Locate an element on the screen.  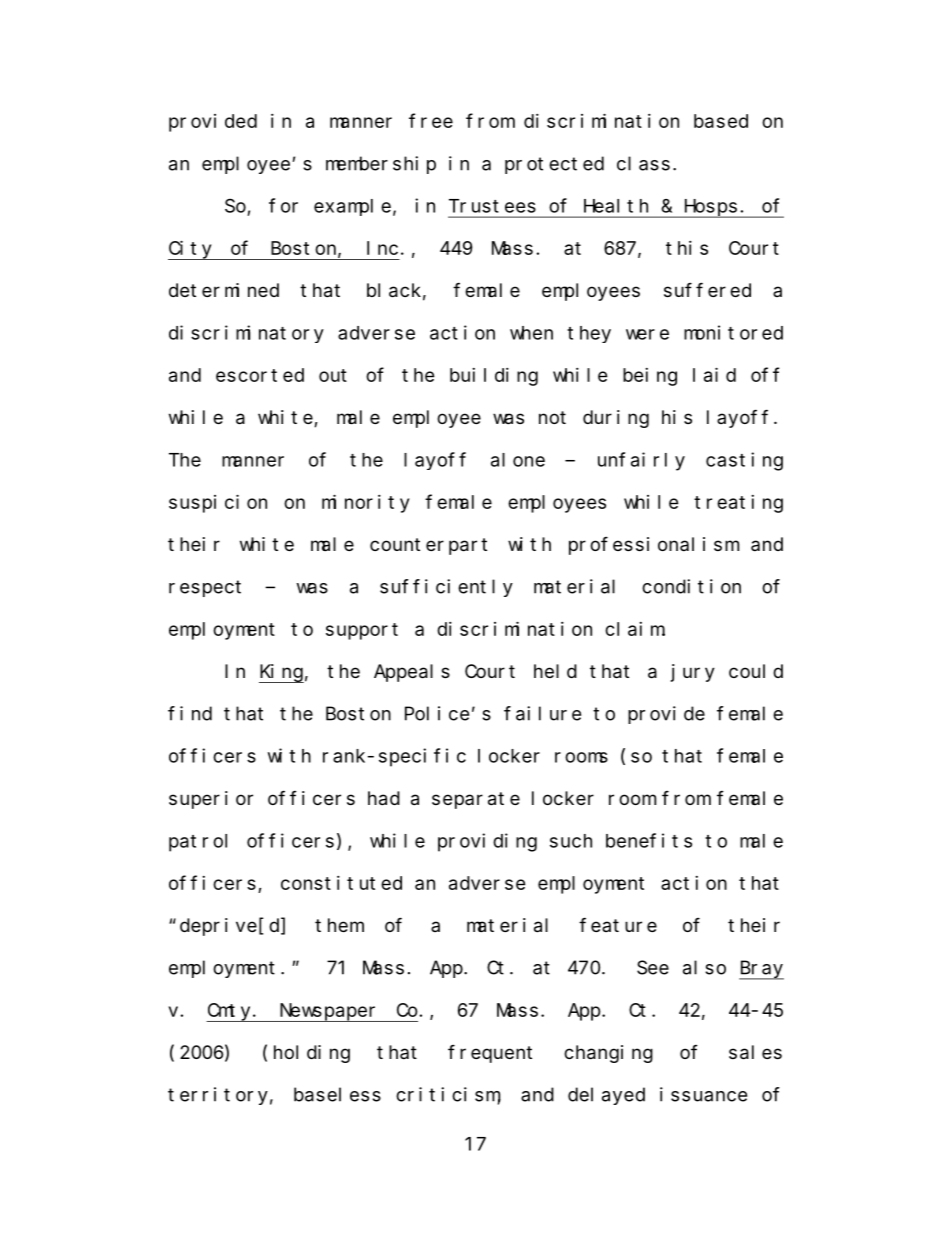
suspicion is located at coordinates (218, 503).
